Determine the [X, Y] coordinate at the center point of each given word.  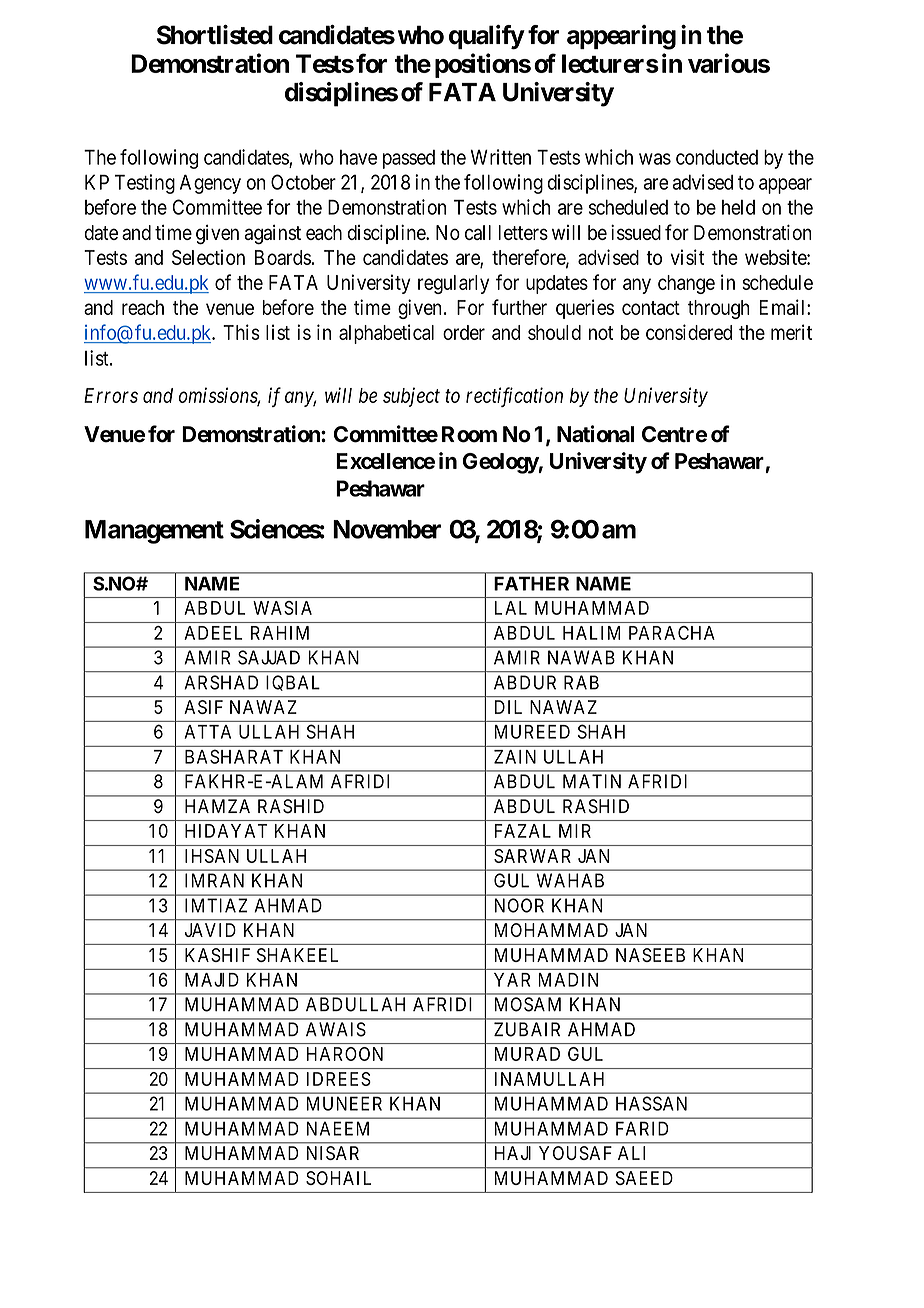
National [595, 434]
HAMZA [217, 806]
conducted [717, 157]
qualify [486, 37]
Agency [210, 184]
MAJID [212, 980]
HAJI [513, 1153]
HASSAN [651, 1103]
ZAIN [515, 757]
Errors [111, 395]
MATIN [592, 781]
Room [469, 434]
